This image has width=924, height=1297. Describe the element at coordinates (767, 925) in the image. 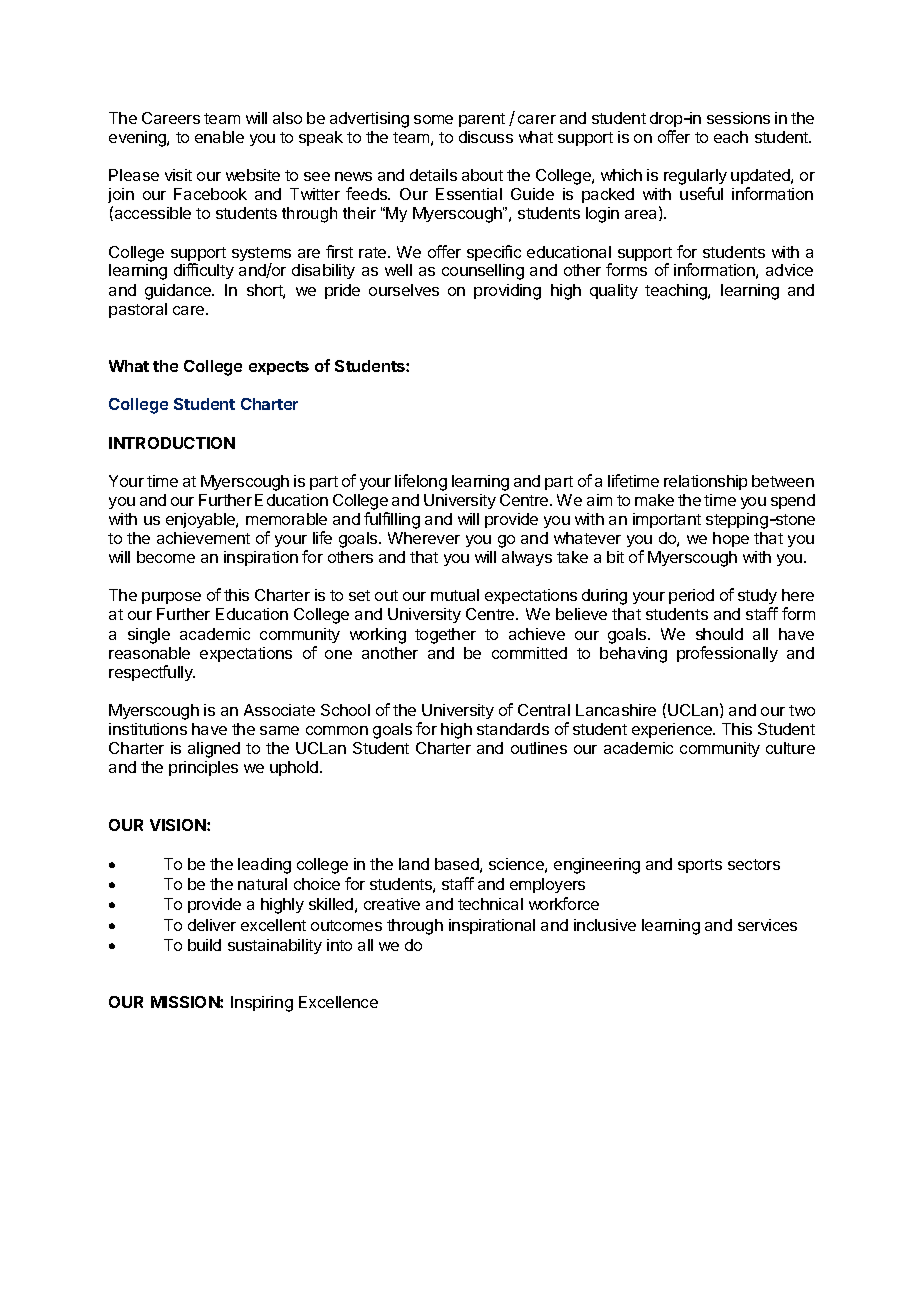

I see `services` at that location.
